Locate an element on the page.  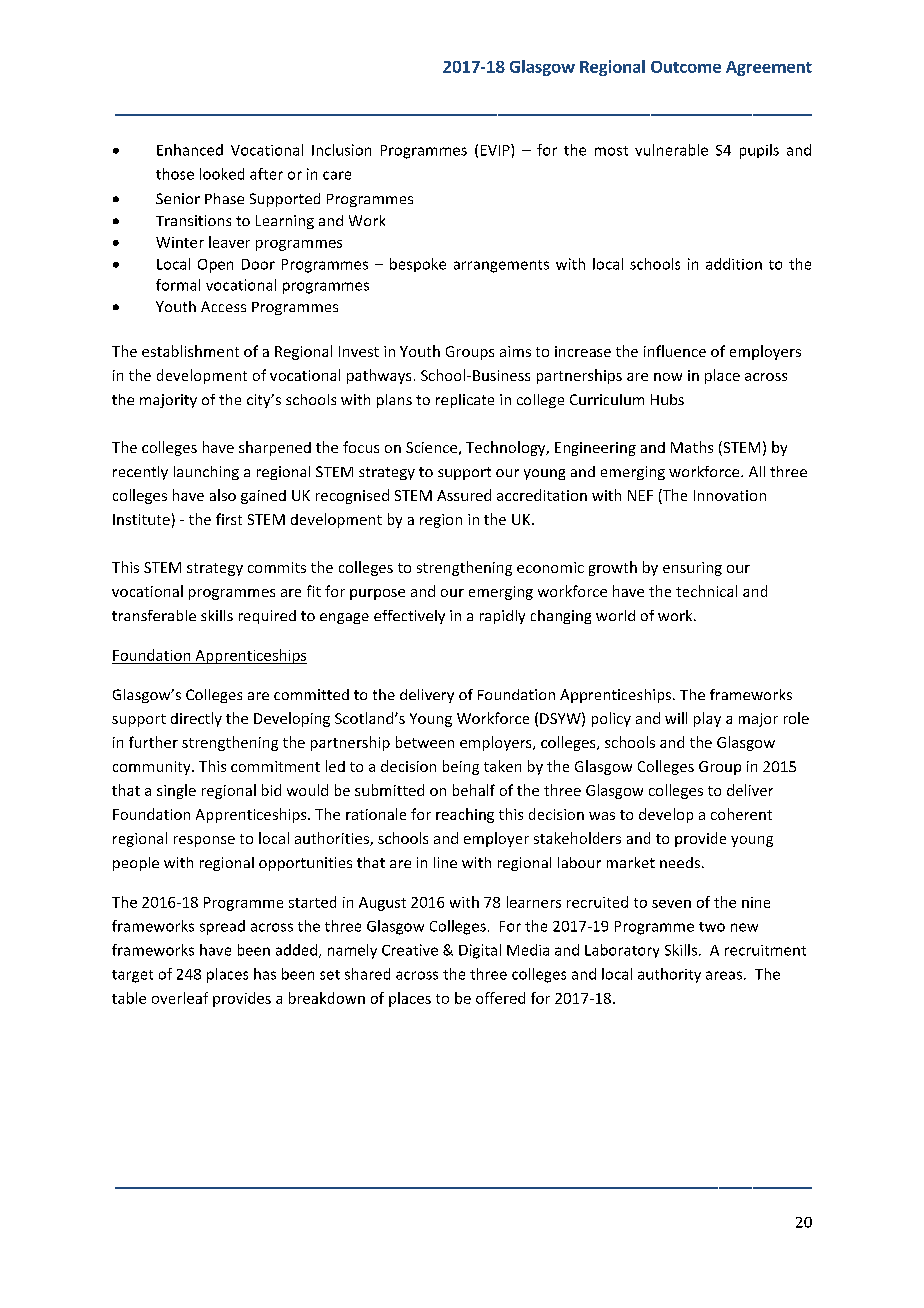
rapidly is located at coordinates (502, 617).
